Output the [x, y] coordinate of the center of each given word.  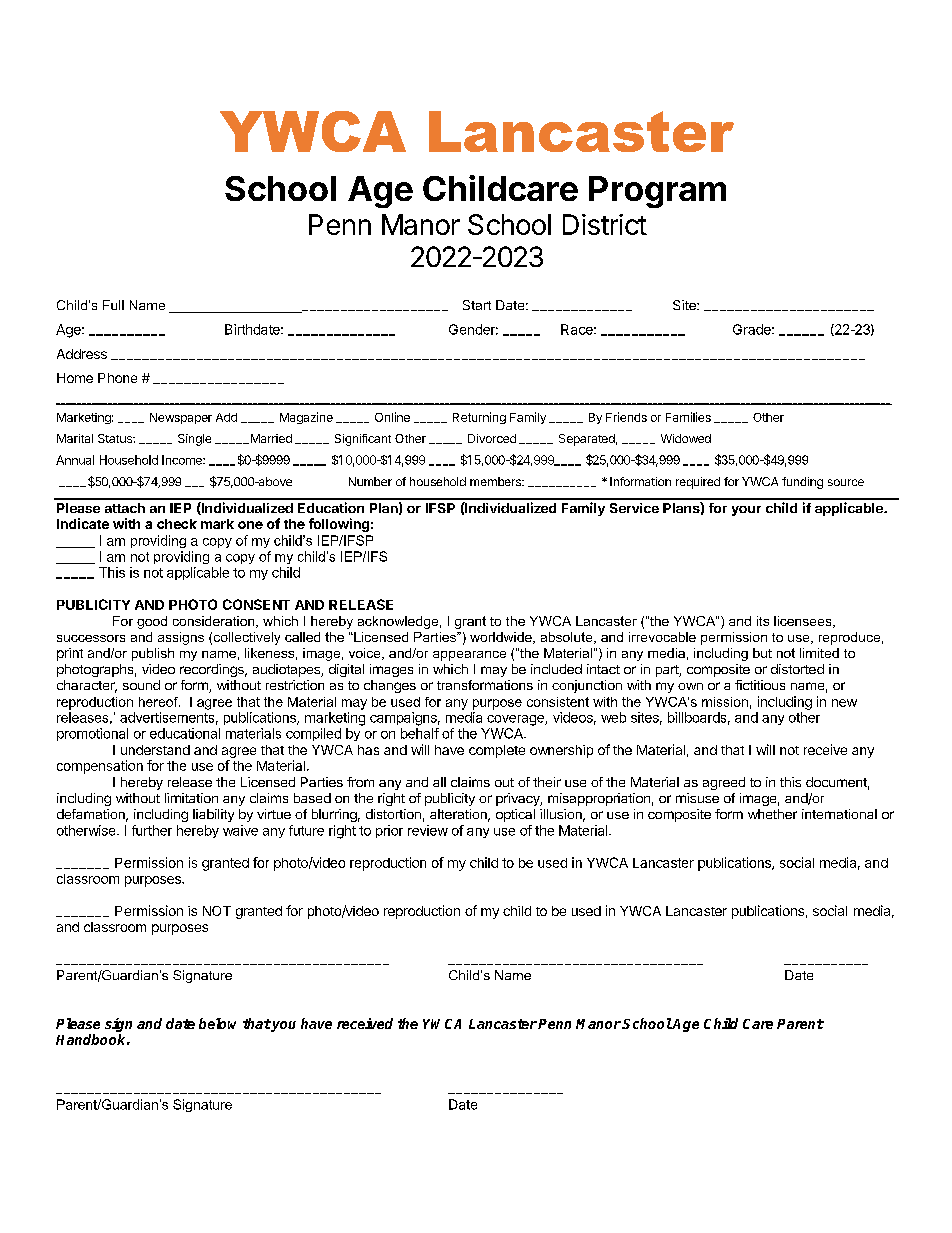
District [605, 224]
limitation [191, 798]
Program [657, 192]
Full [113, 305]
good [152, 622]
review [428, 830]
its [763, 621]
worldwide [502, 638]
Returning [479, 418]
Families [688, 417]
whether [772, 814]
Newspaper [181, 418]
